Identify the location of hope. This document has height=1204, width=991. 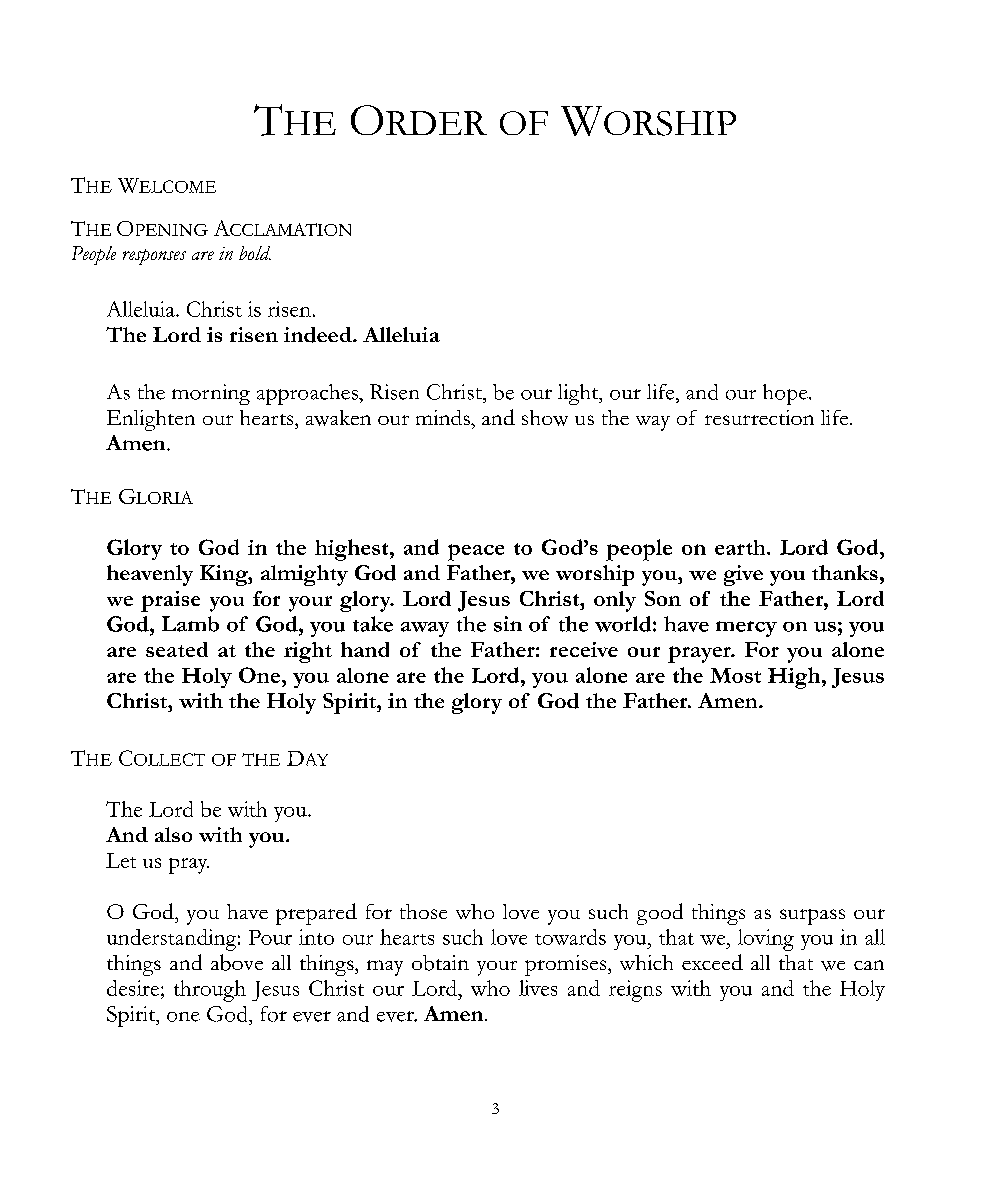
(786, 394).
